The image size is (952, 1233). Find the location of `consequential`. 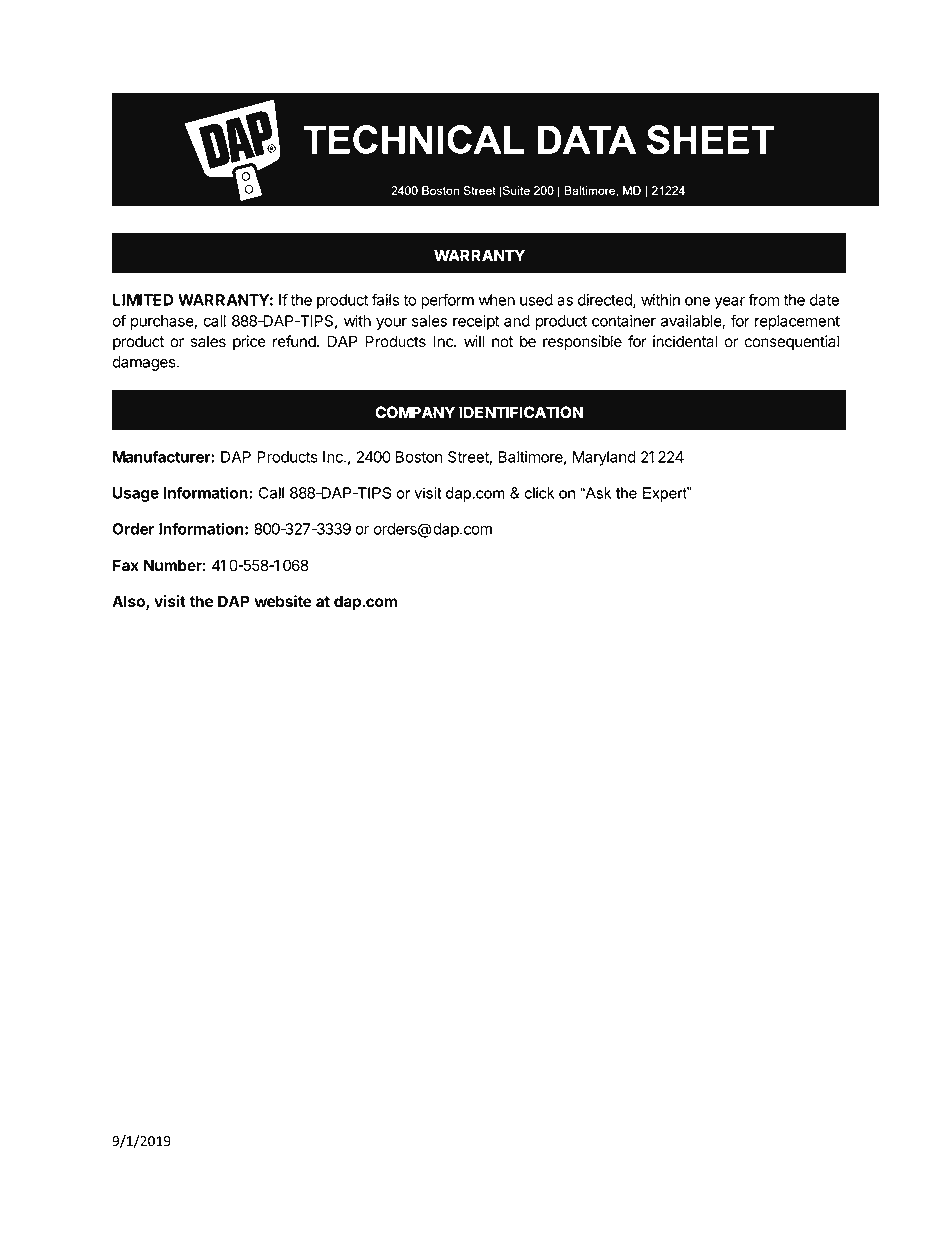

consequential is located at coordinates (791, 342).
